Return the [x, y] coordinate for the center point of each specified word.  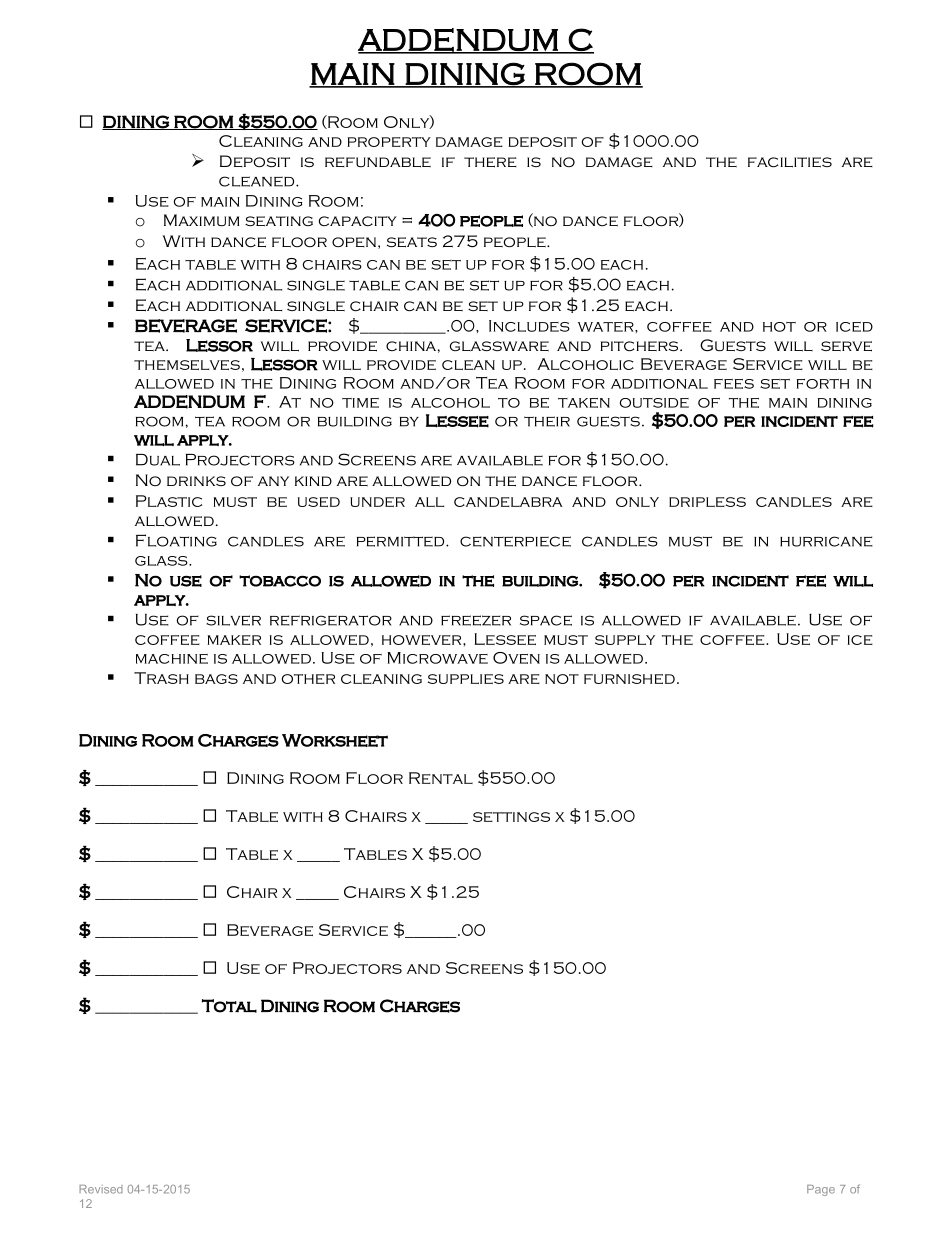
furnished [629, 679]
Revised [101, 1189]
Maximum [201, 220]
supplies [466, 679]
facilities [790, 162]
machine [172, 659]
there [490, 162]
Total [229, 1006]
